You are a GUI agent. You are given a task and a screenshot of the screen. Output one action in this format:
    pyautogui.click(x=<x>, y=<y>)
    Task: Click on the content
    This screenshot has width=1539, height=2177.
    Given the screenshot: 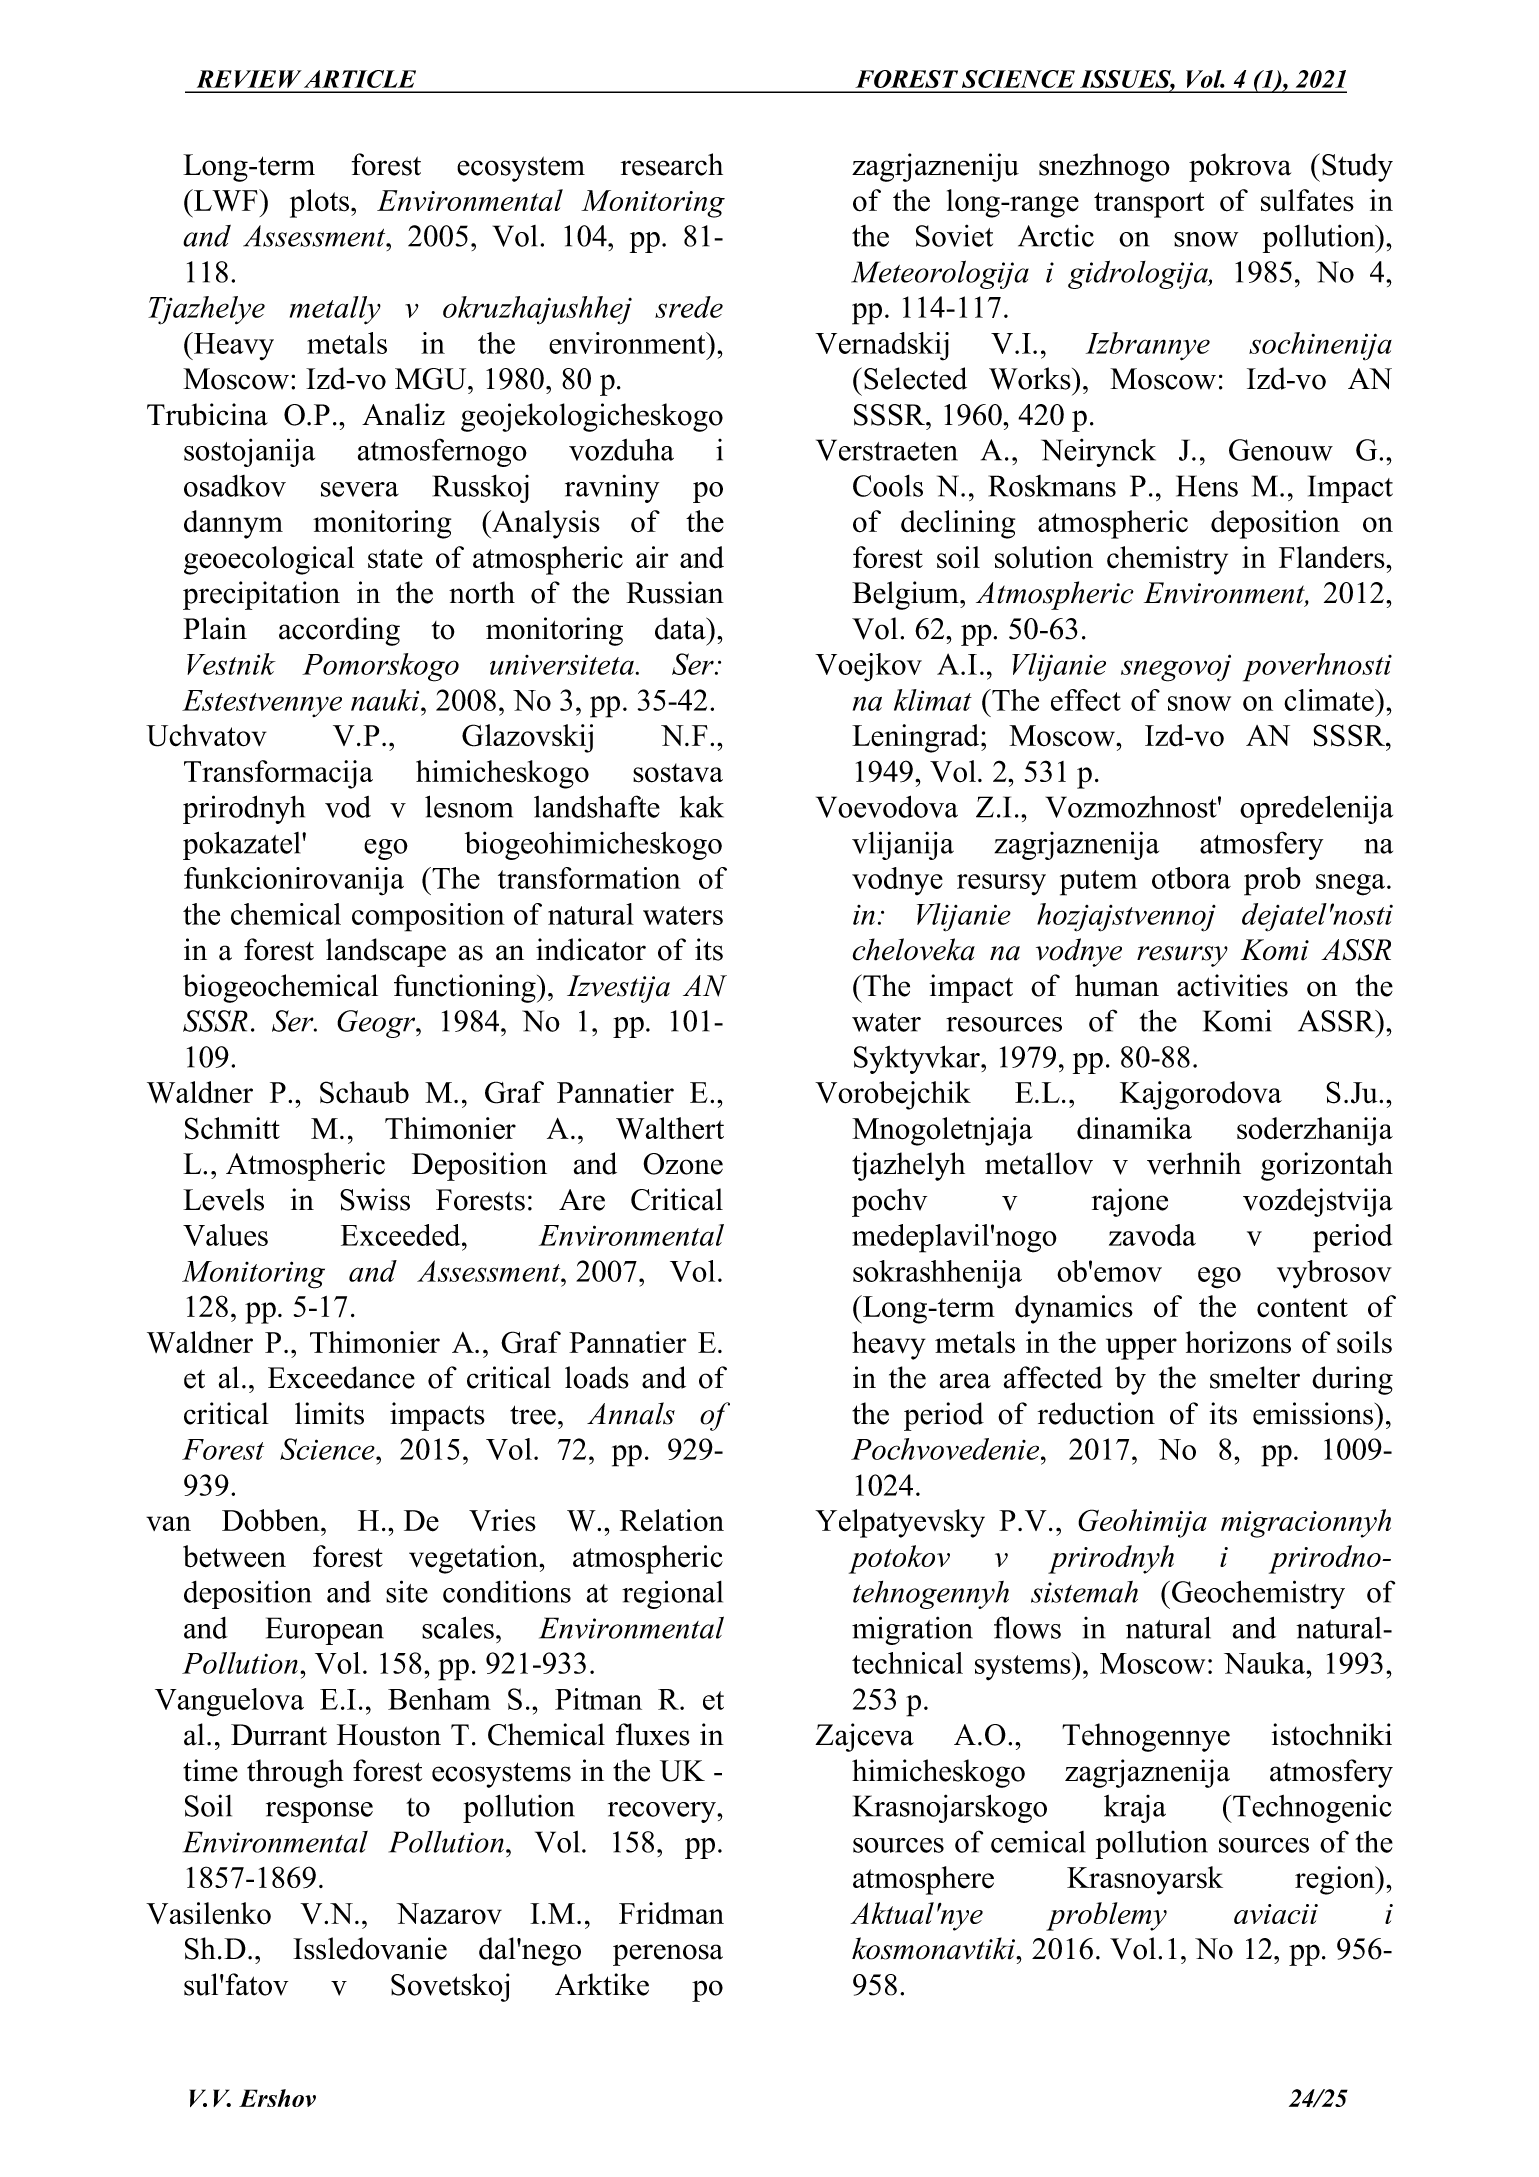 What is the action you would take?
    pyautogui.click(x=1302, y=1308)
